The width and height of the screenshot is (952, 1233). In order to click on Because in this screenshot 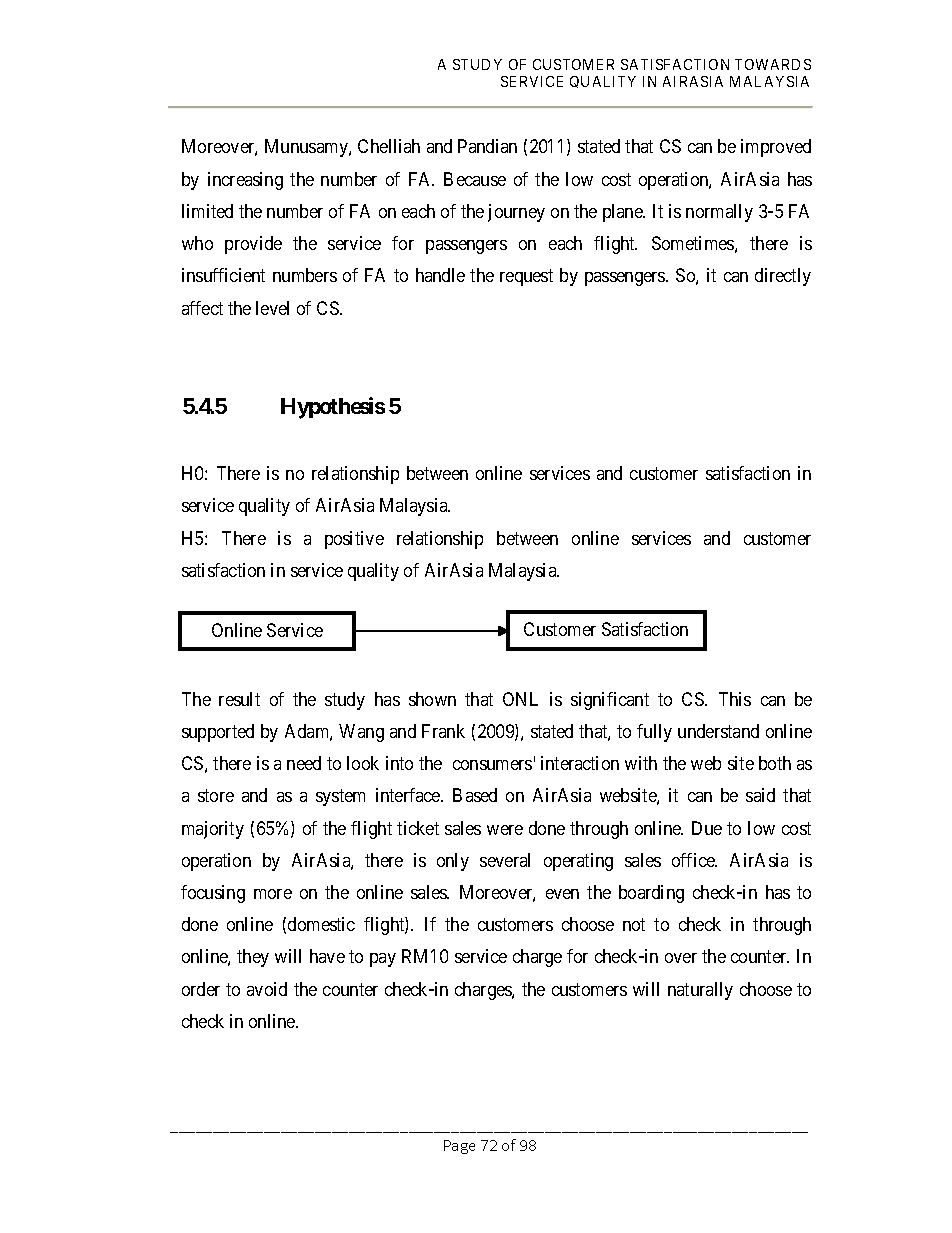, I will do `click(475, 179)`.
